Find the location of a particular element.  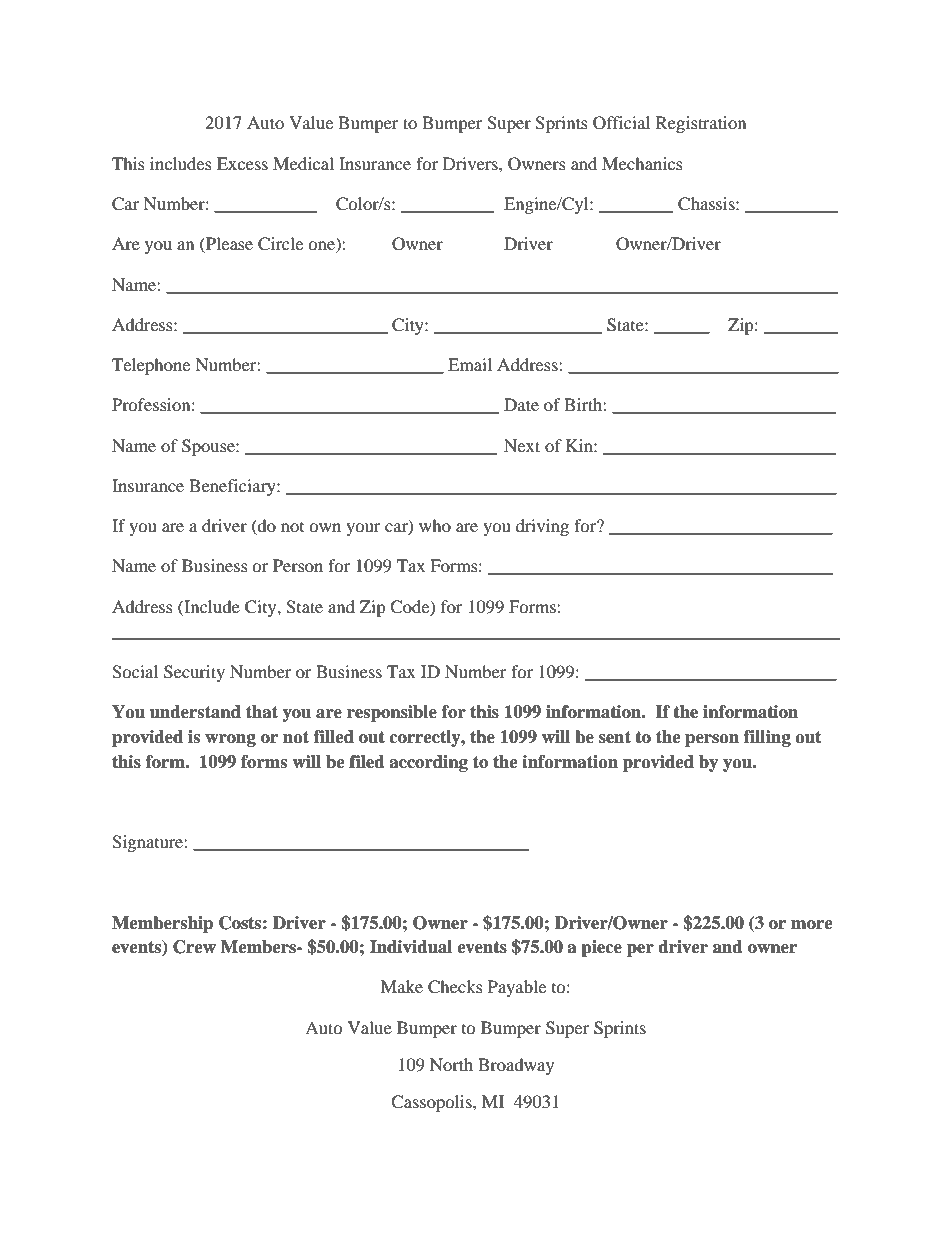

filling is located at coordinates (767, 738).
